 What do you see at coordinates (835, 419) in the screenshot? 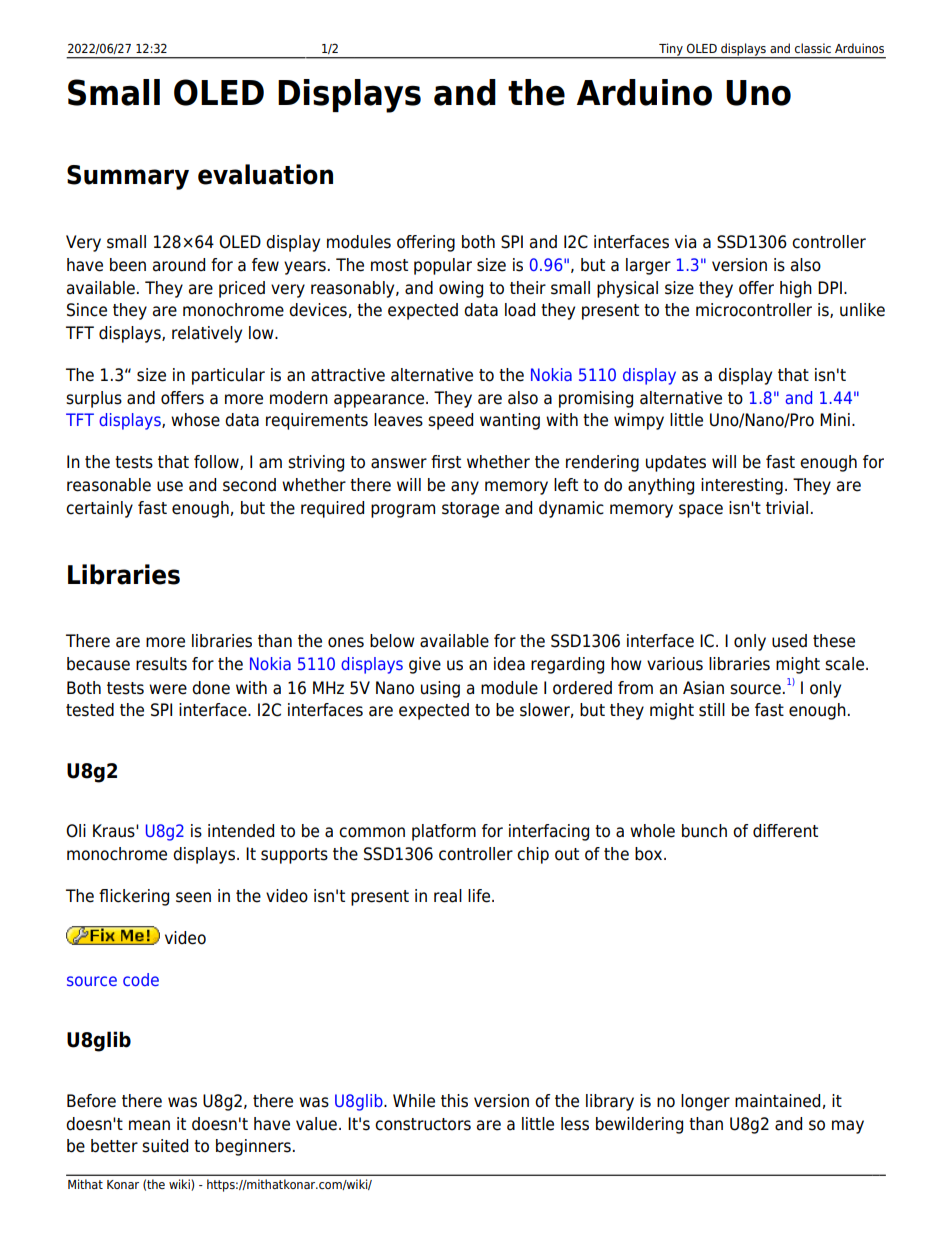
I see `Mini` at bounding box center [835, 419].
